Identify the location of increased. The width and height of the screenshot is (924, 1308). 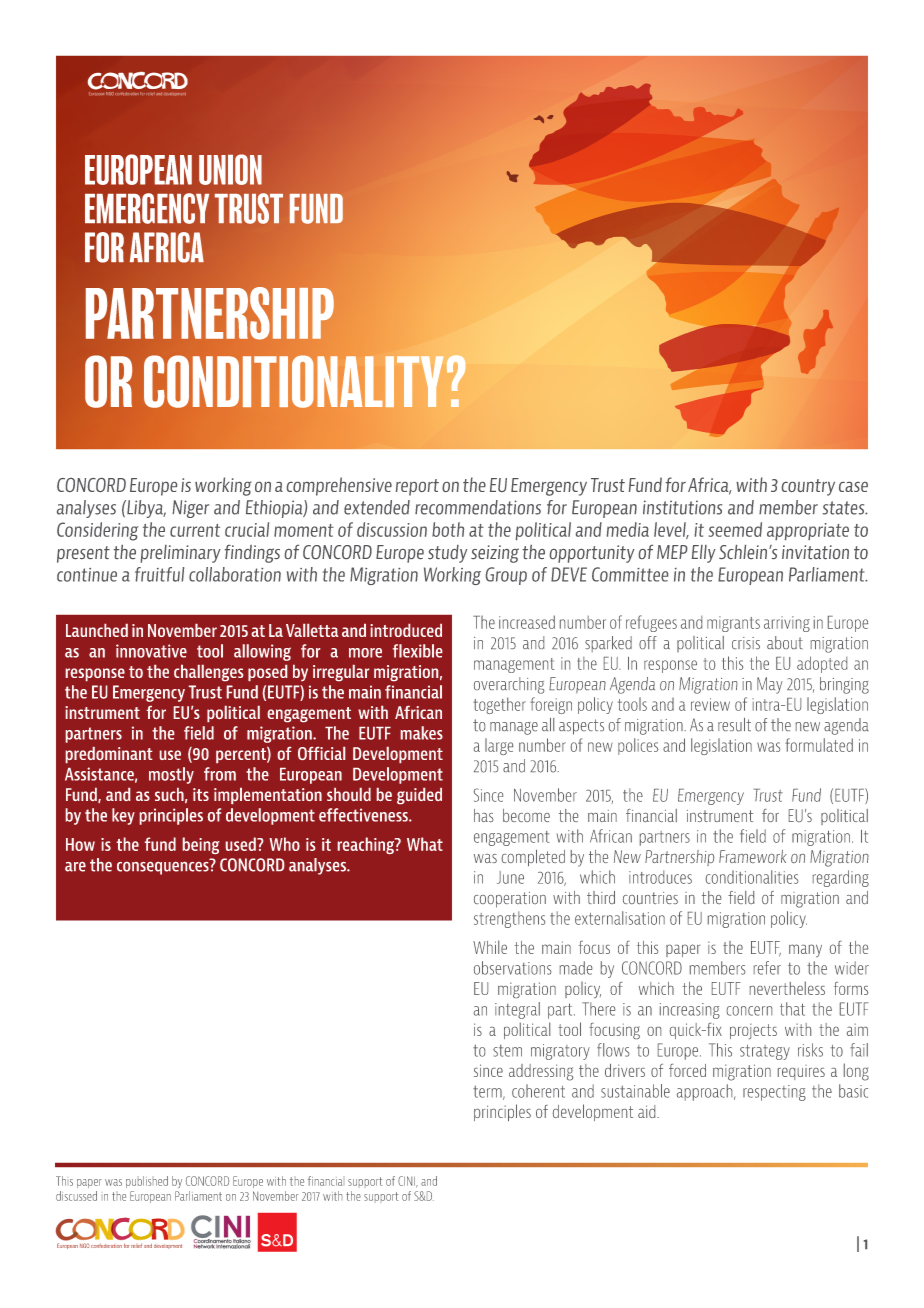
(527, 622).
